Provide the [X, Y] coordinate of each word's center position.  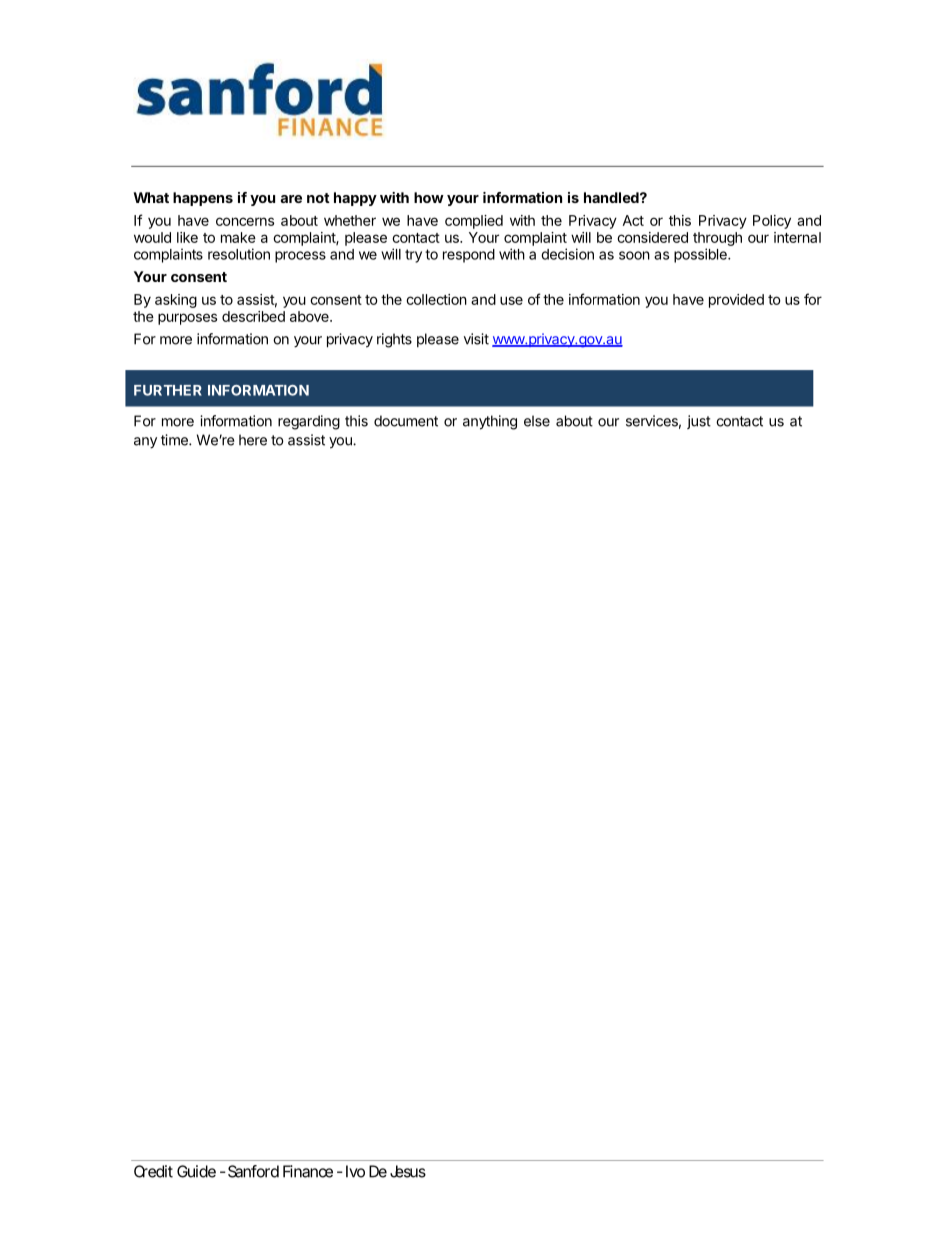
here [253, 440]
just [699, 422]
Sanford [253, 1171]
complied [474, 222]
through [717, 239]
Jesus [408, 1171]
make [238, 237]
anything [490, 422]
